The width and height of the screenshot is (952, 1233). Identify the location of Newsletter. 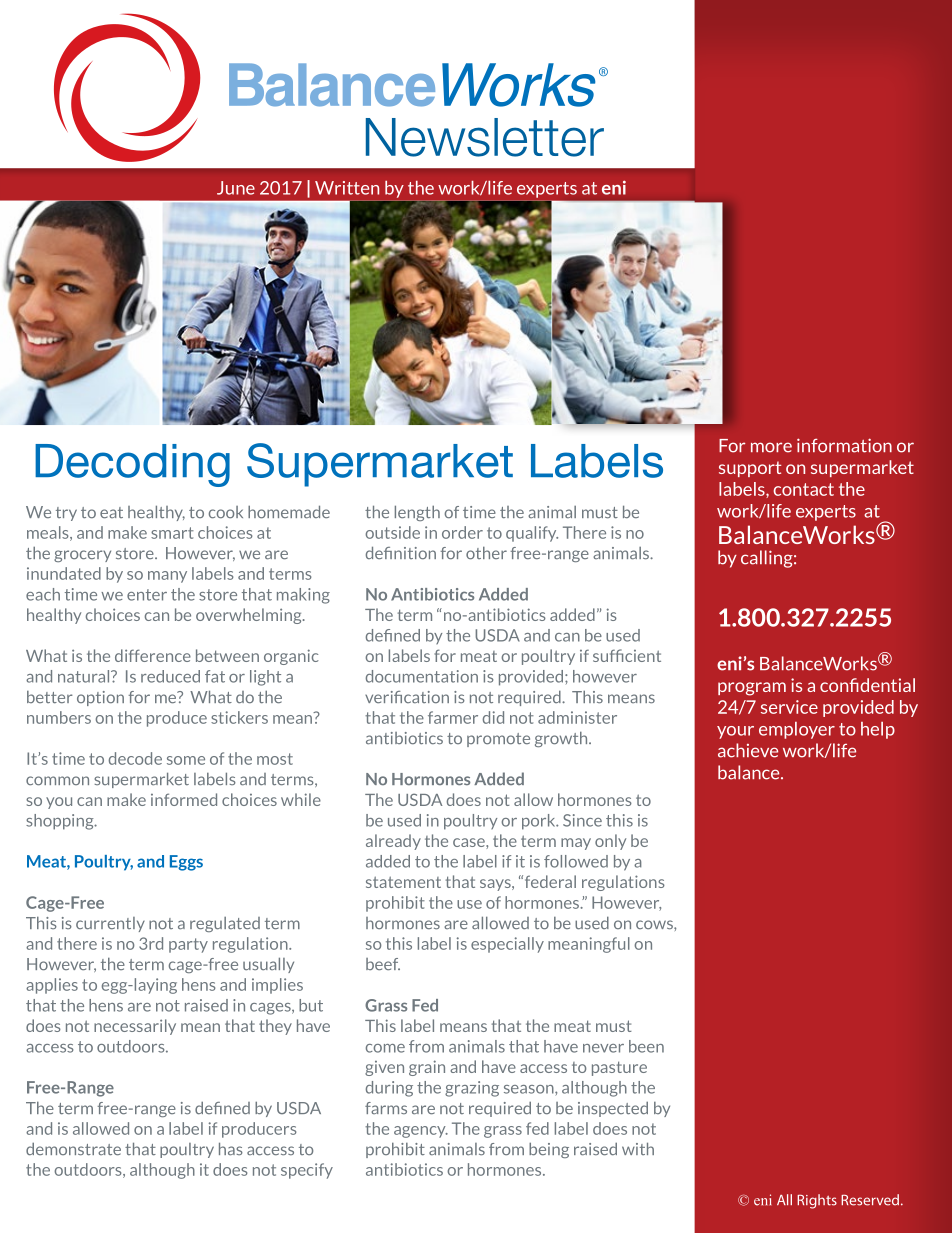
(485, 137).
